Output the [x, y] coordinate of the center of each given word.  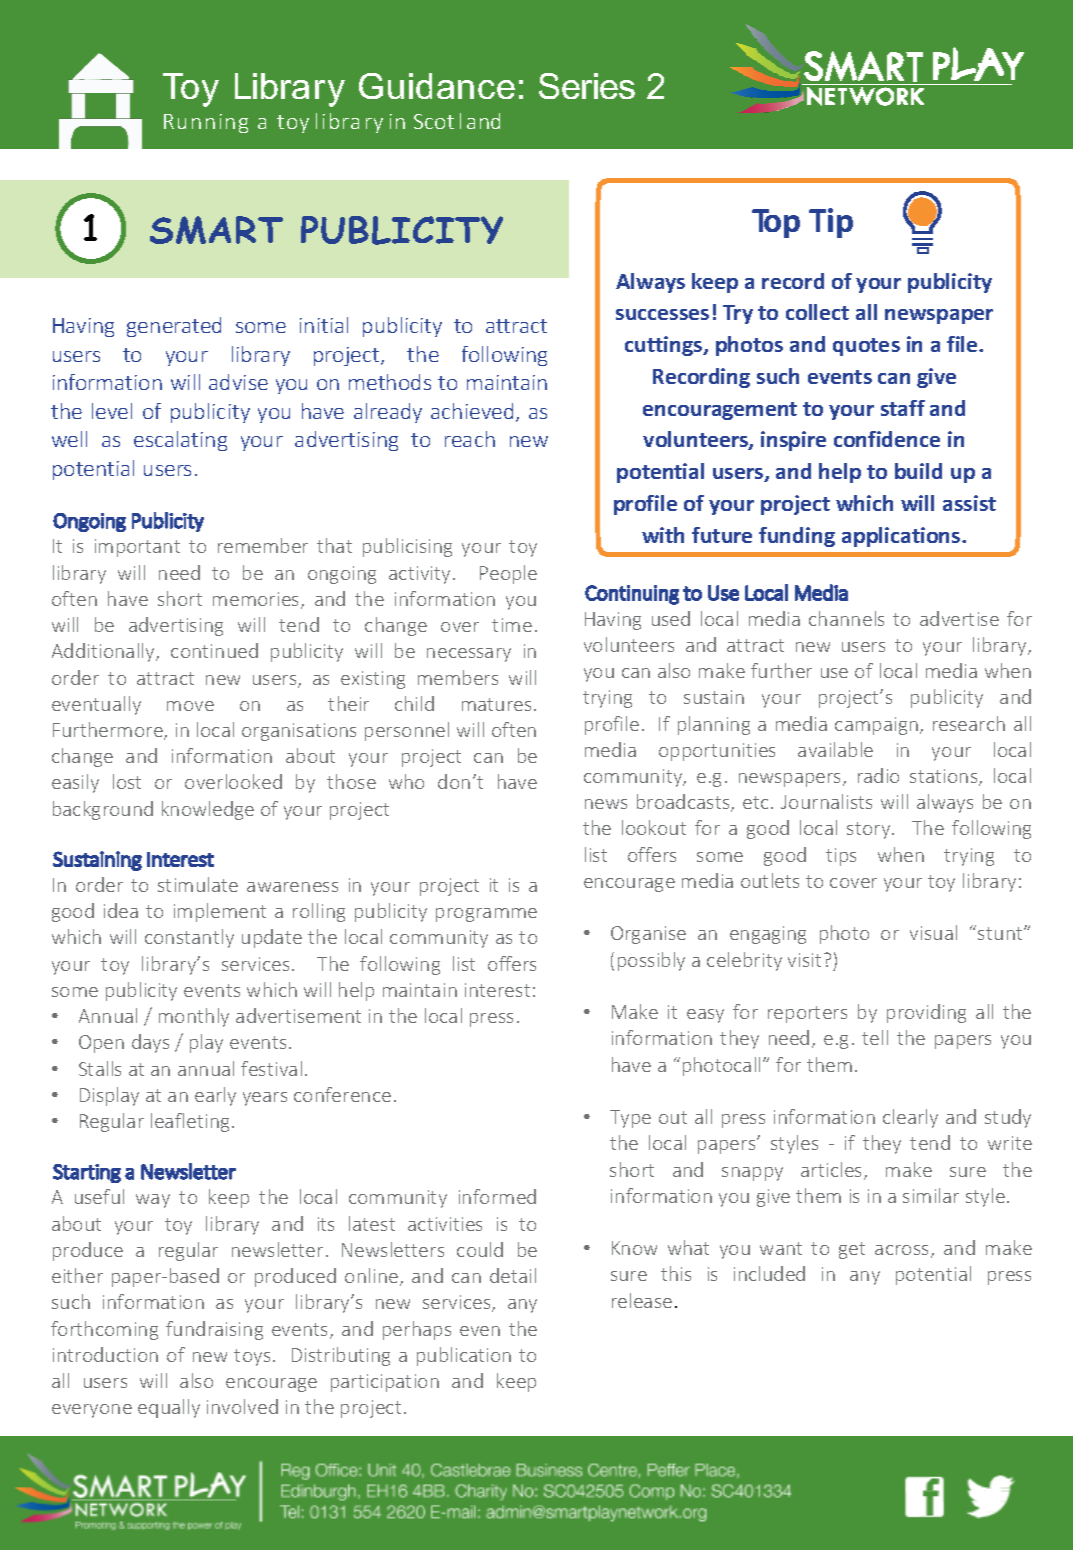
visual [933, 932]
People [508, 574]
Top [776, 223]
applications [902, 537]
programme [486, 915]
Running [206, 123]
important [137, 548]
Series [587, 86]
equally [169, 1408]
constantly [189, 938]
